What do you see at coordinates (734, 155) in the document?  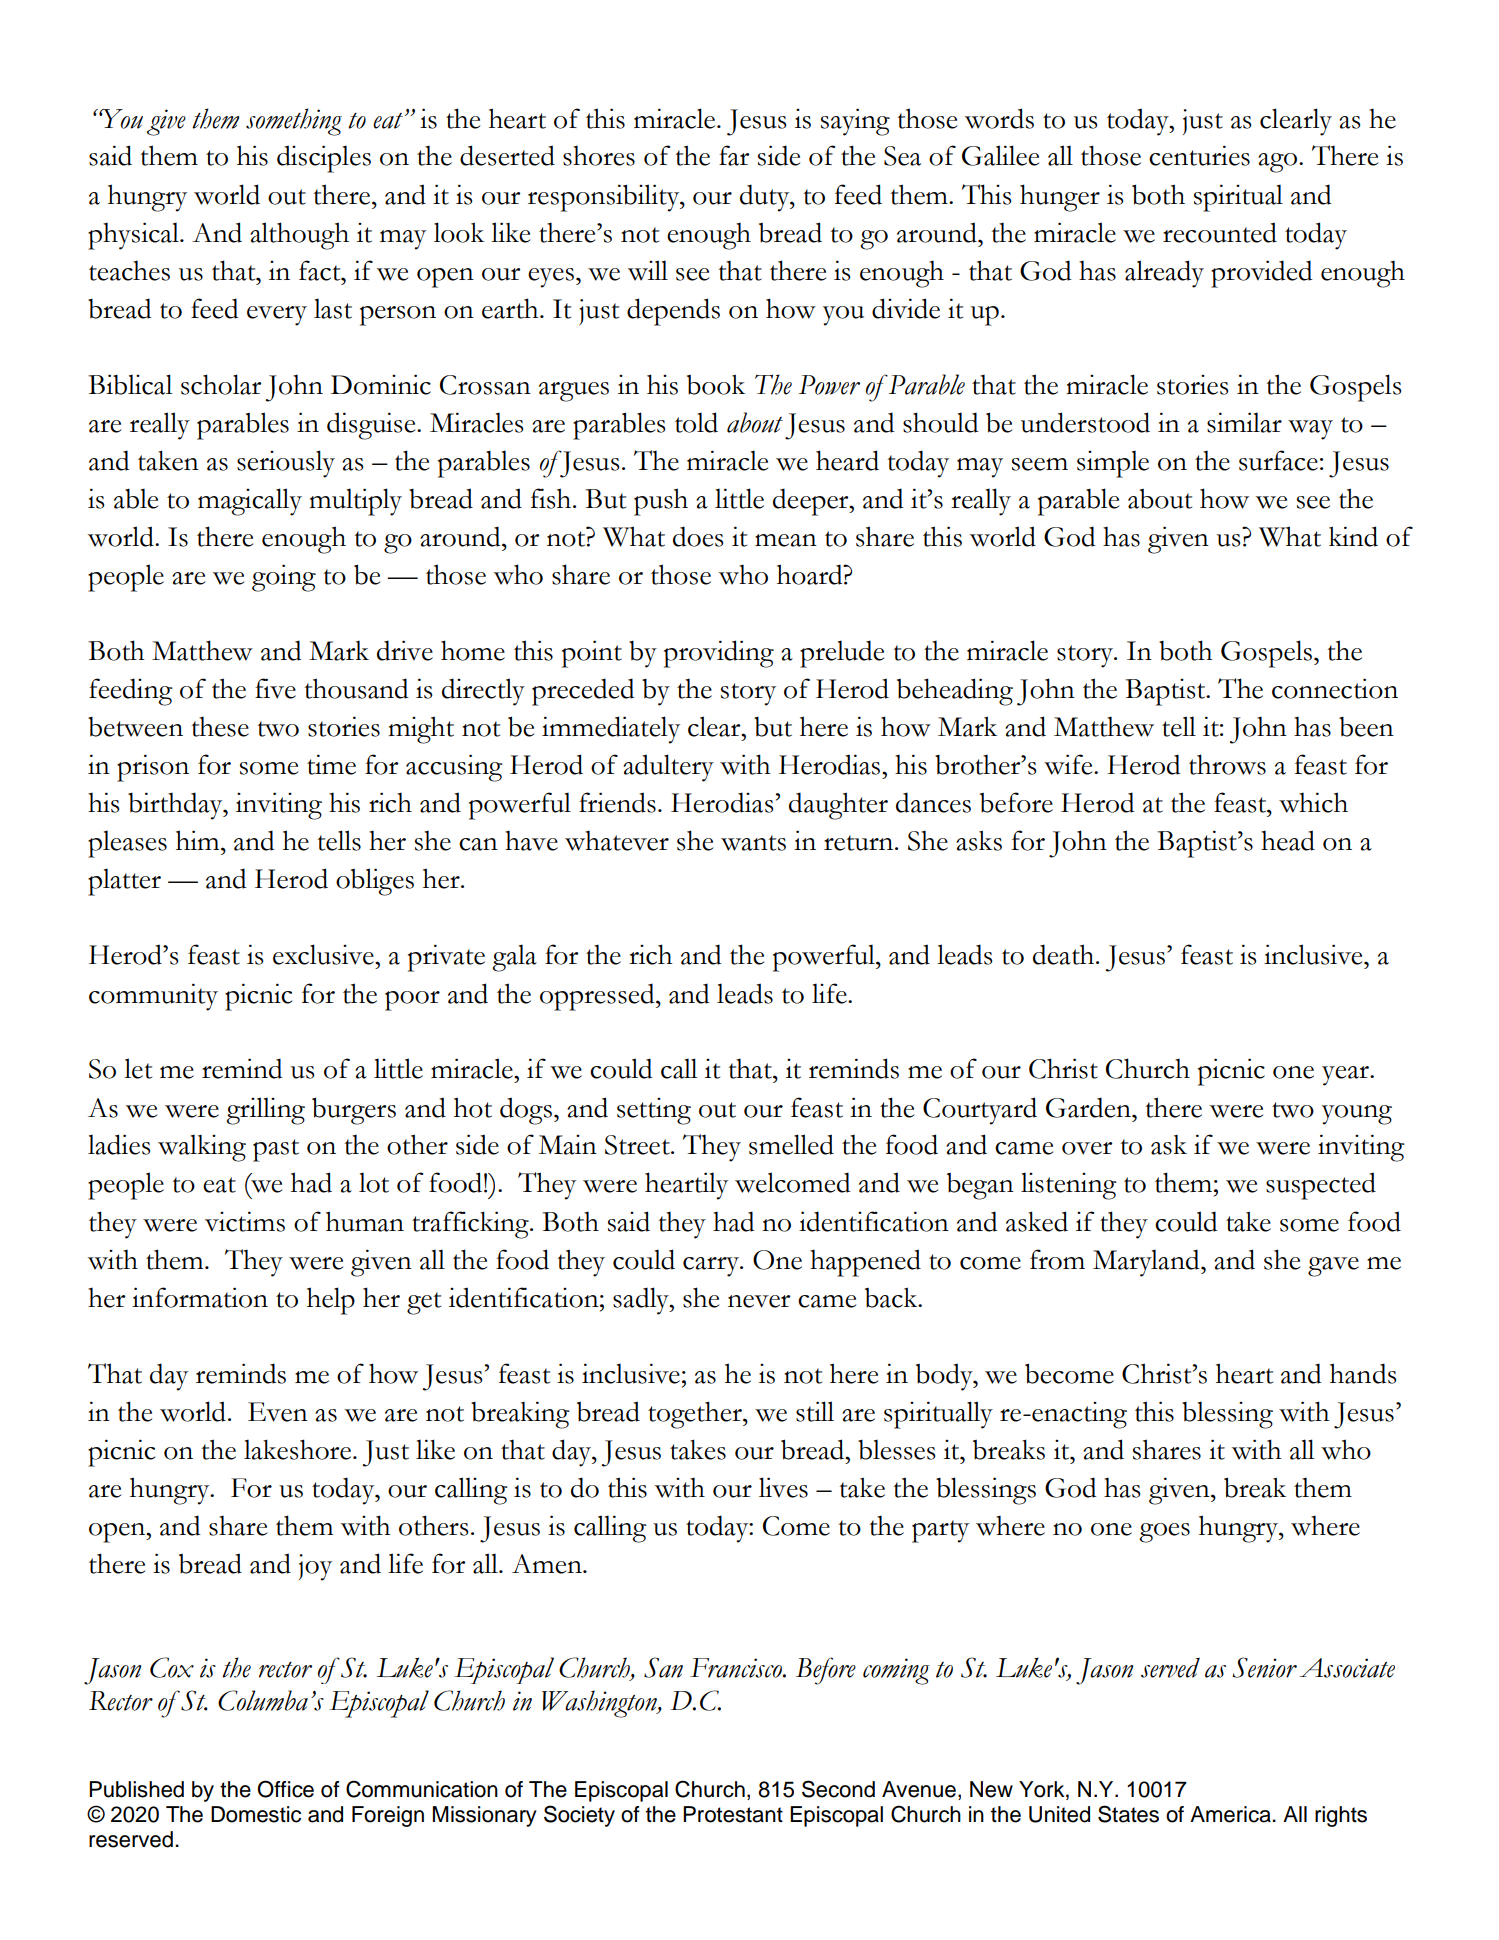 I see `far` at bounding box center [734, 155].
